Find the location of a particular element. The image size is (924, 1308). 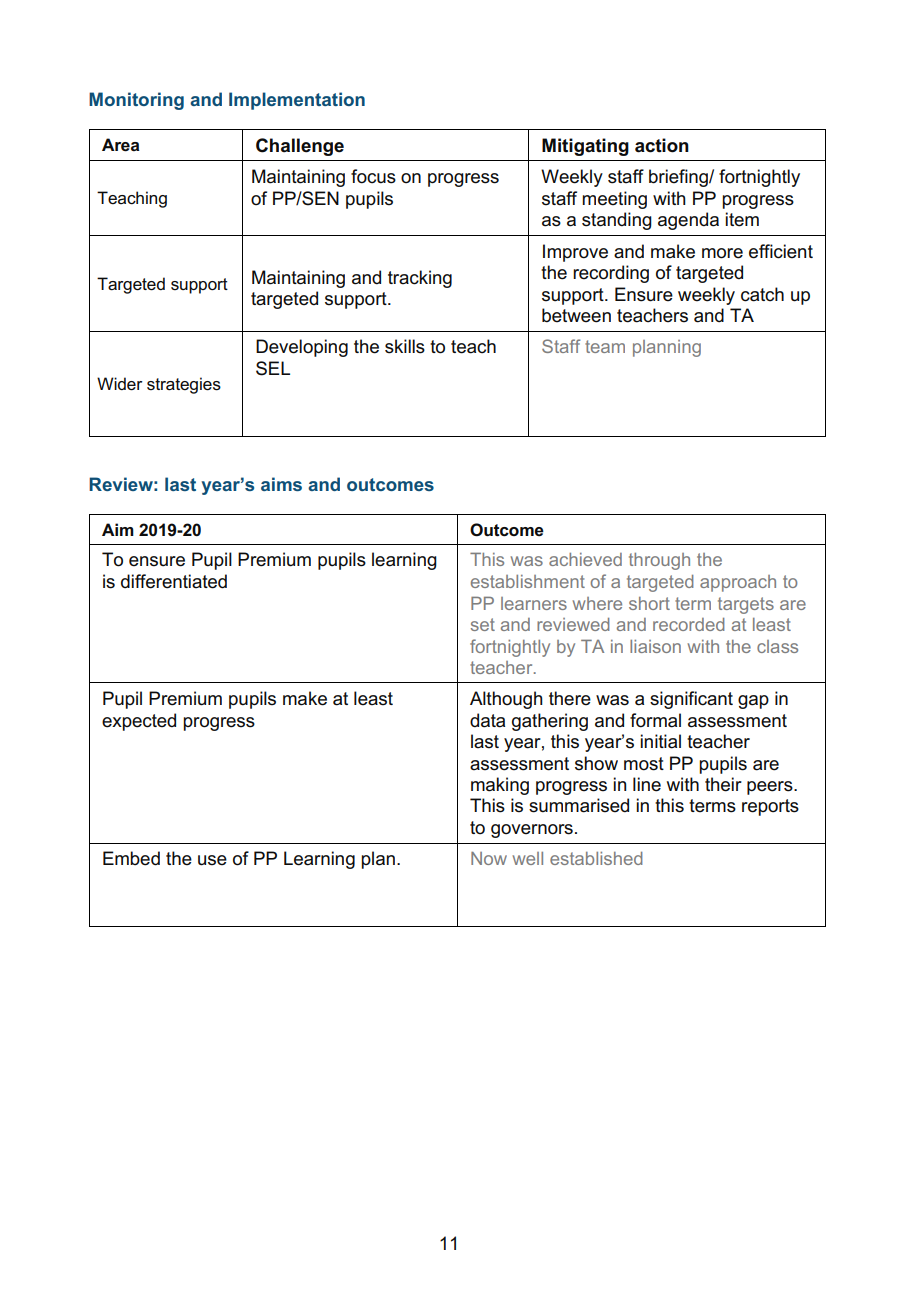

tracking is located at coordinates (420, 279).
